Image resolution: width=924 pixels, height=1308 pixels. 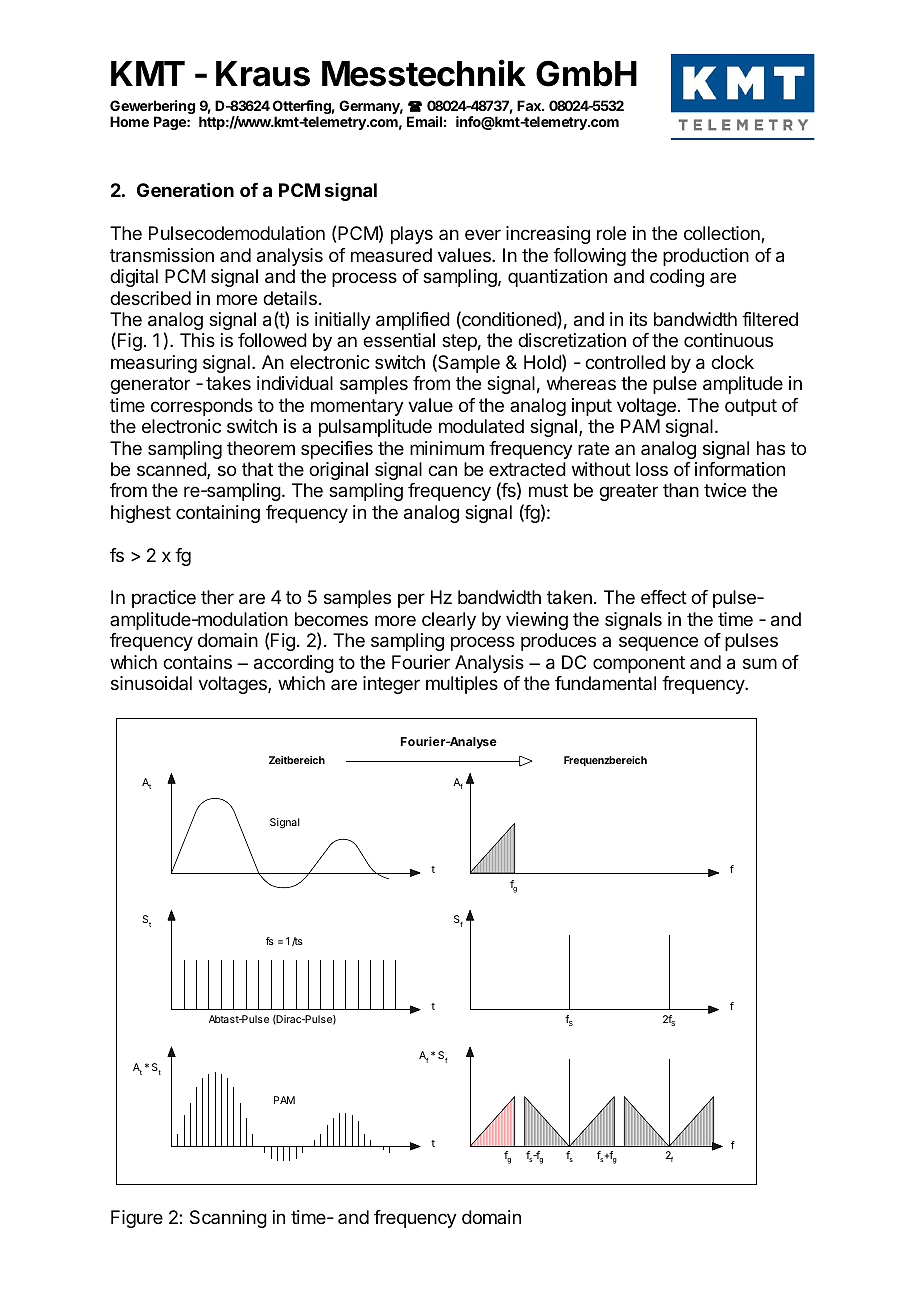 What do you see at coordinates (151, 683) in the page?
I see `sinusoidal` at bounding box center [151, 683].
